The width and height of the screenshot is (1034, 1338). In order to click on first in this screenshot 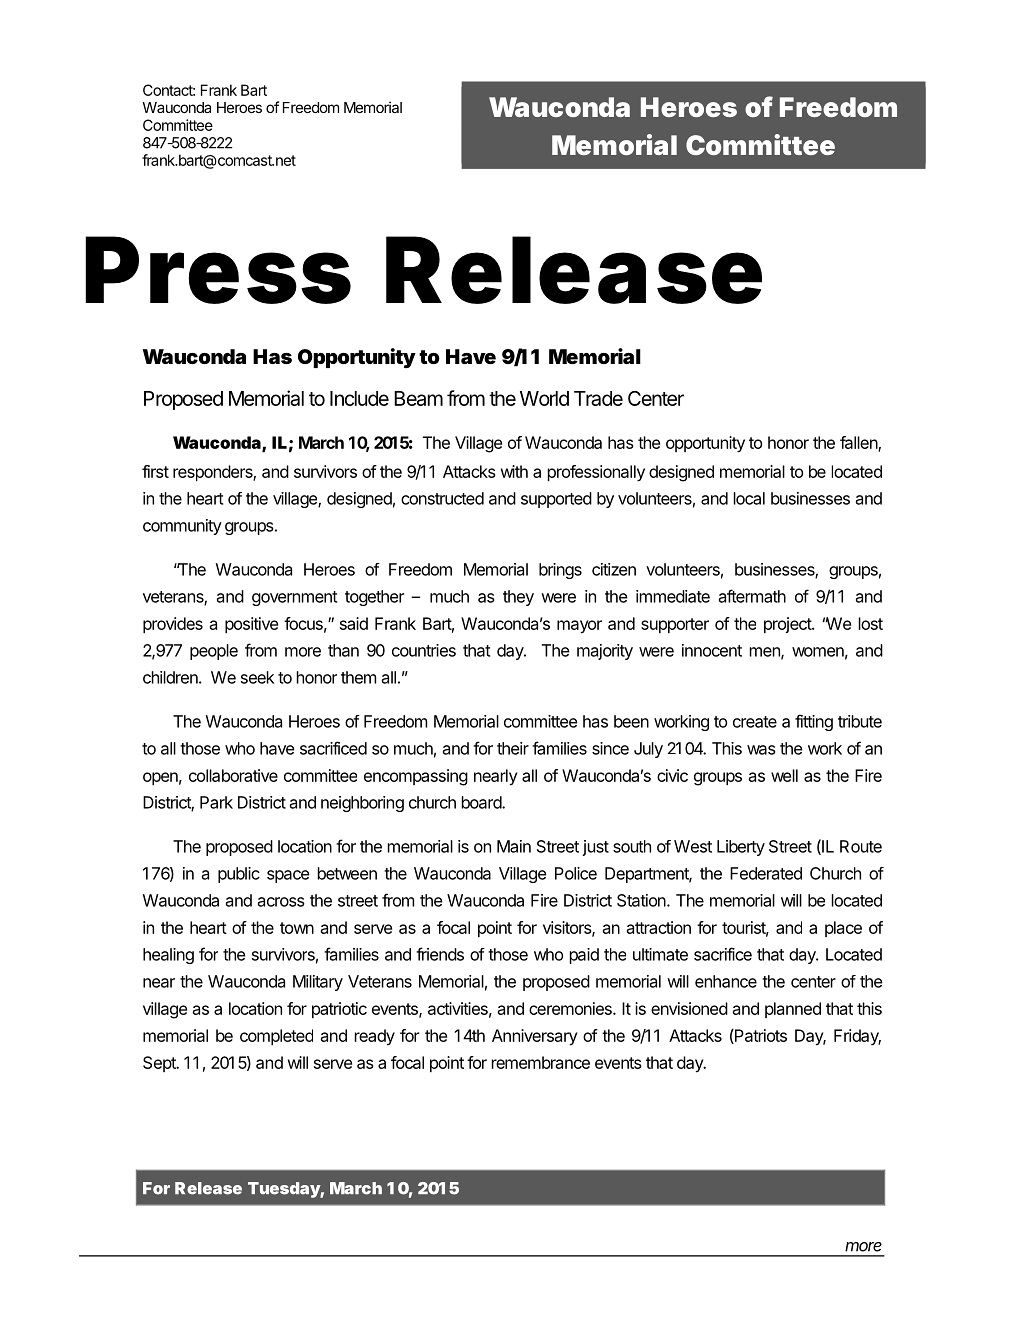, I will do `click(155, 471)`.
